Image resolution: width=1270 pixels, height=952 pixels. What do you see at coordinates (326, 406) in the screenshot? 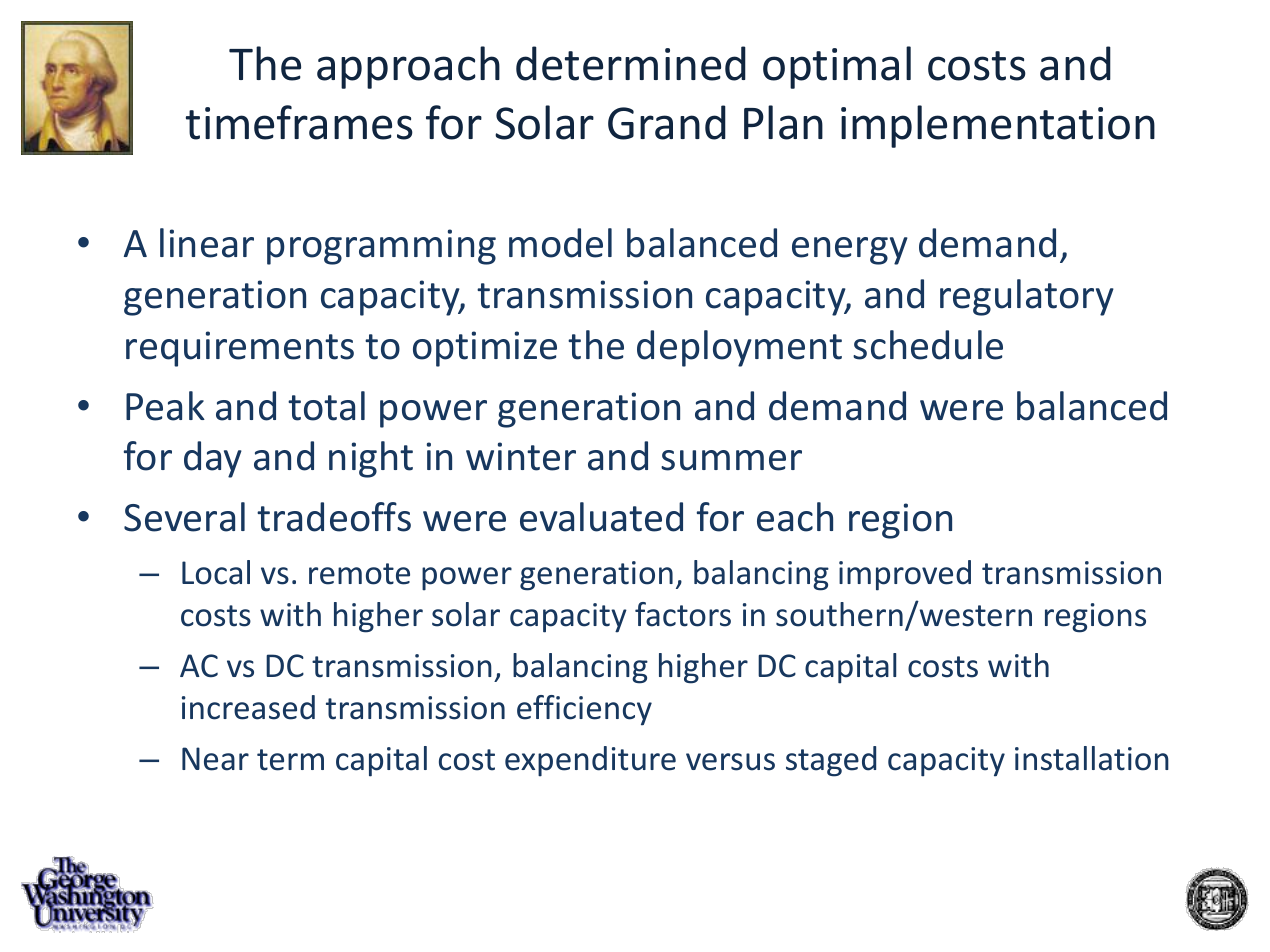
I see `total` at bounding box center [326, 406].
